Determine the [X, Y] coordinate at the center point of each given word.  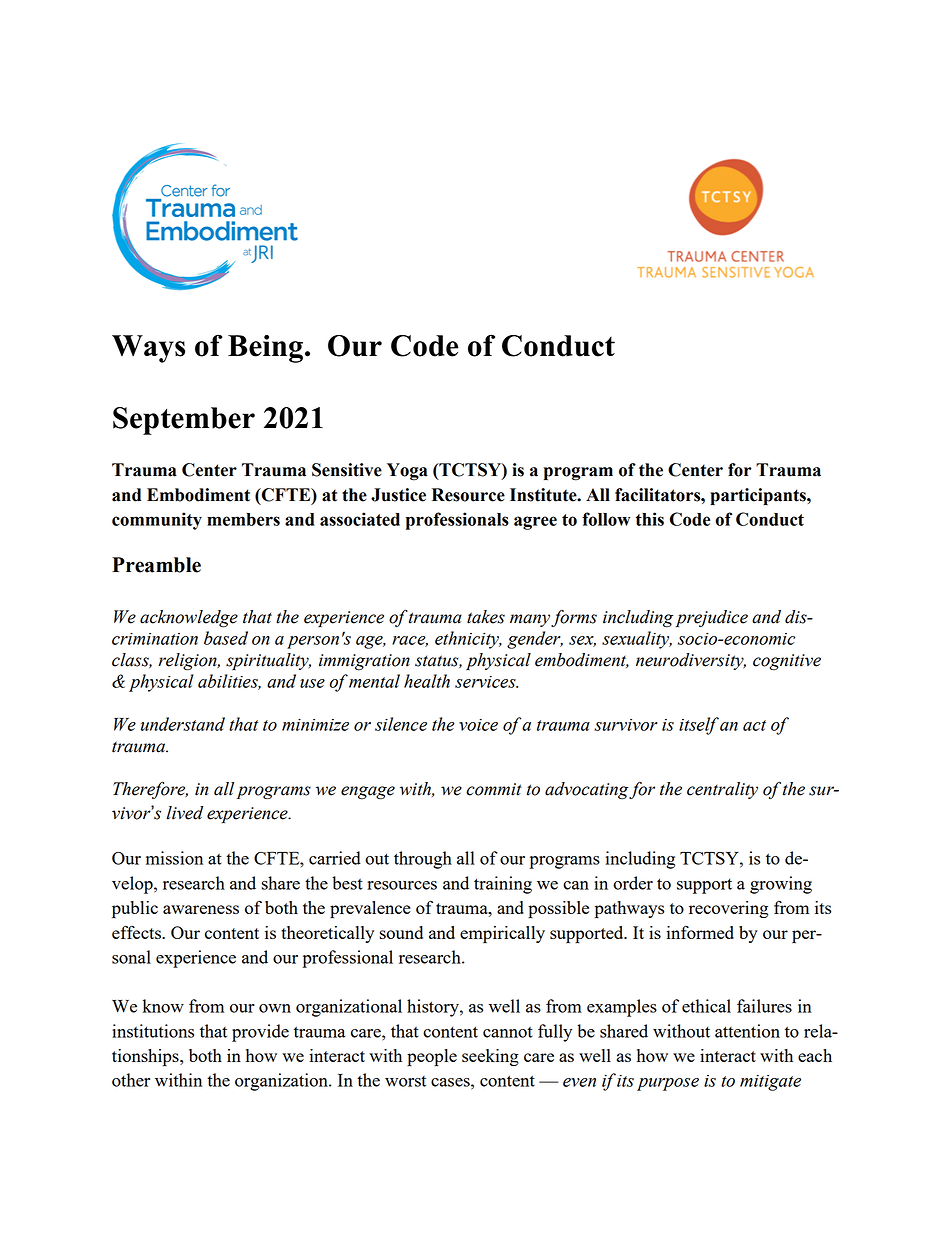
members [243, 519]
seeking [490, 1057]
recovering [728, 909]
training [503, 885]
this [650, 519]
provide [260, 1033]
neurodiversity [691, 661]
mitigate [770, 1083]
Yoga [407, 472]
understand [183, 724]
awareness [201, 909]
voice [478, 725]
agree [535, 523]
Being [265, 349]
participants [759, 496]
